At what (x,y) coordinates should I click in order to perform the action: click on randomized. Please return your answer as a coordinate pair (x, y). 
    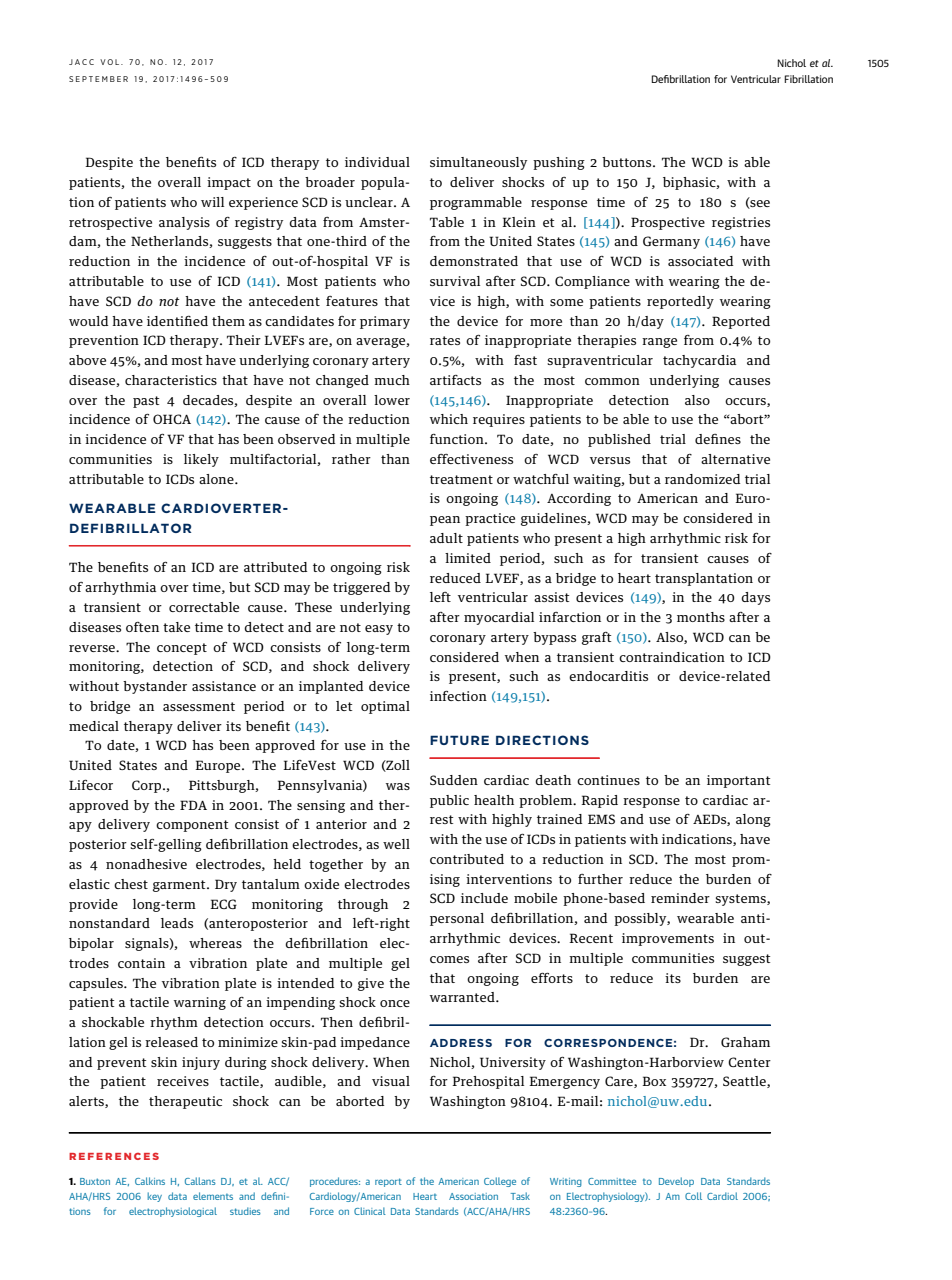
    Looking at the image, I should click on (702, 479).
